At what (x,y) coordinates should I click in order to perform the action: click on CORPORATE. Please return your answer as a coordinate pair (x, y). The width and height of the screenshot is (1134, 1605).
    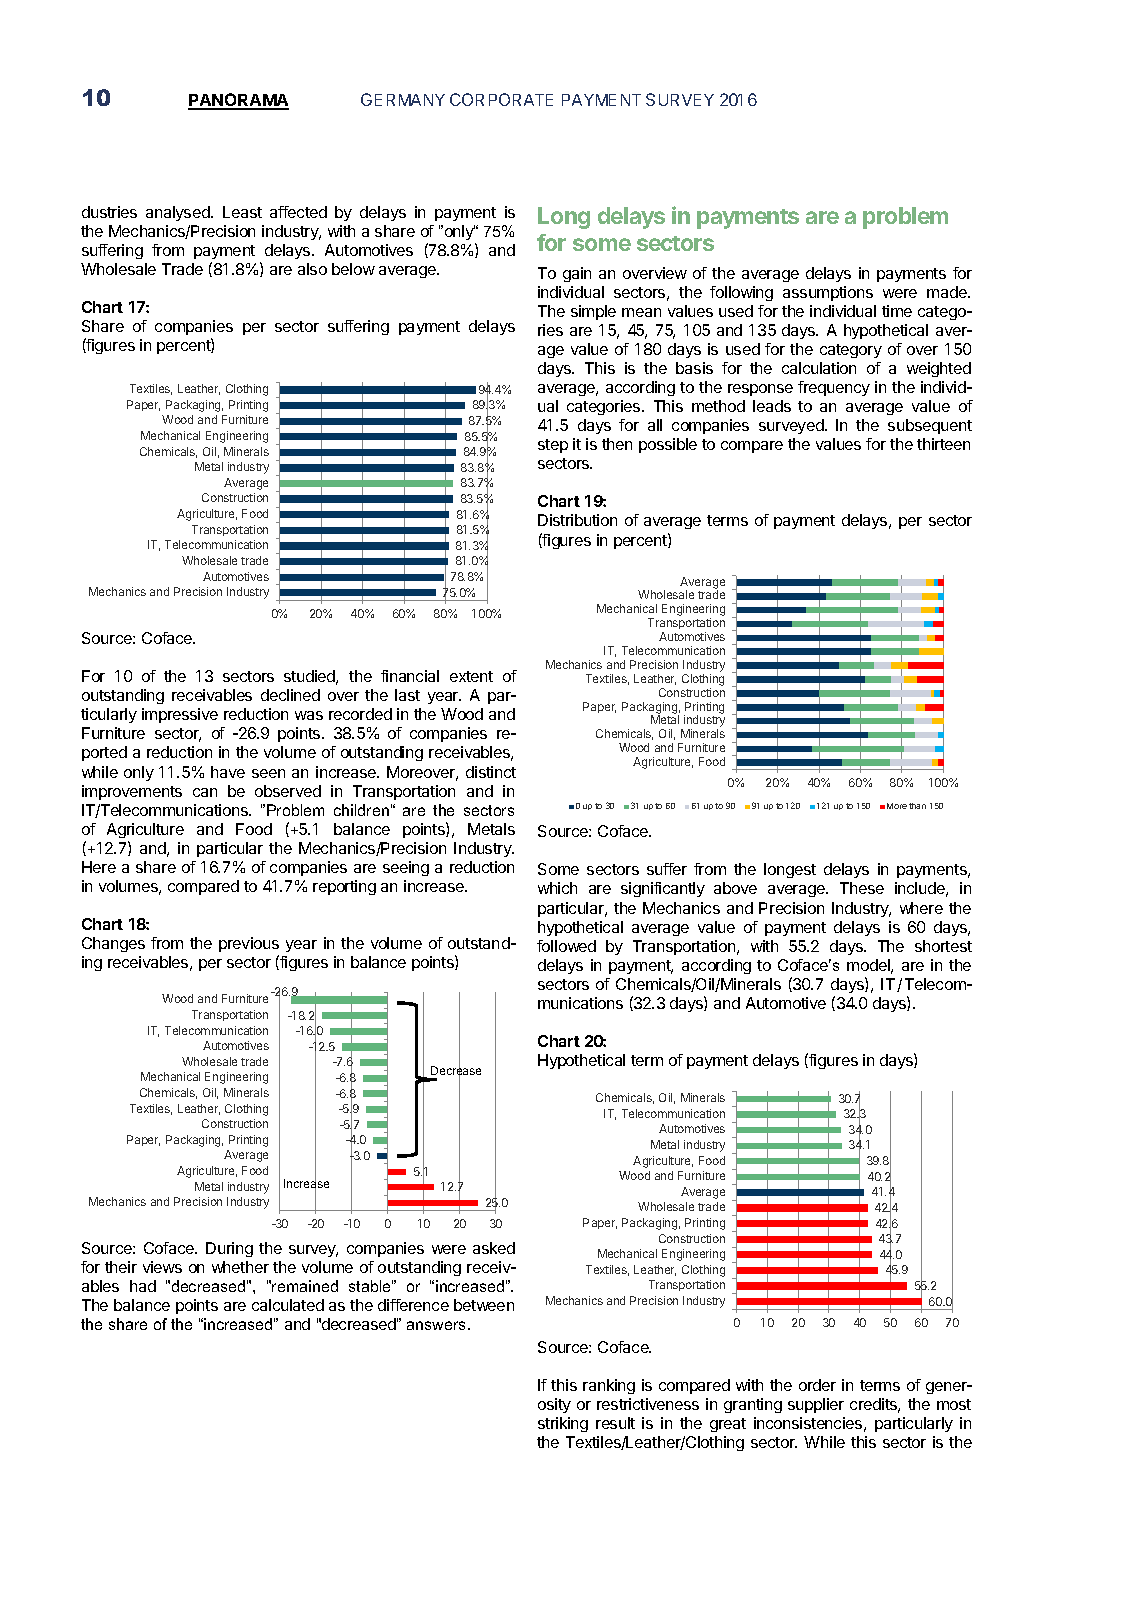
    Looking at the image, I should click on (501, 99).
